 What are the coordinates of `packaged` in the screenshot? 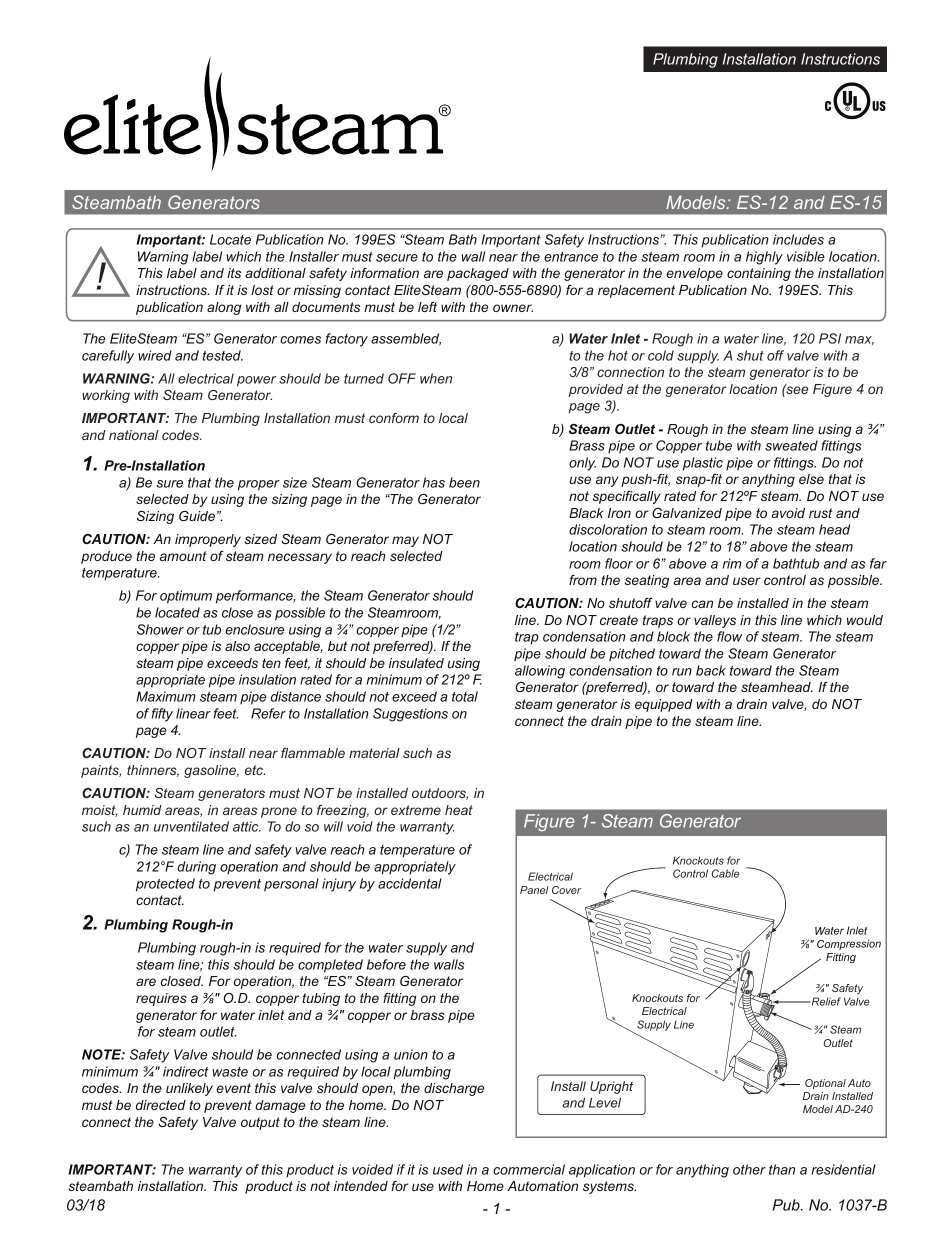 It's located at (478, 274).
